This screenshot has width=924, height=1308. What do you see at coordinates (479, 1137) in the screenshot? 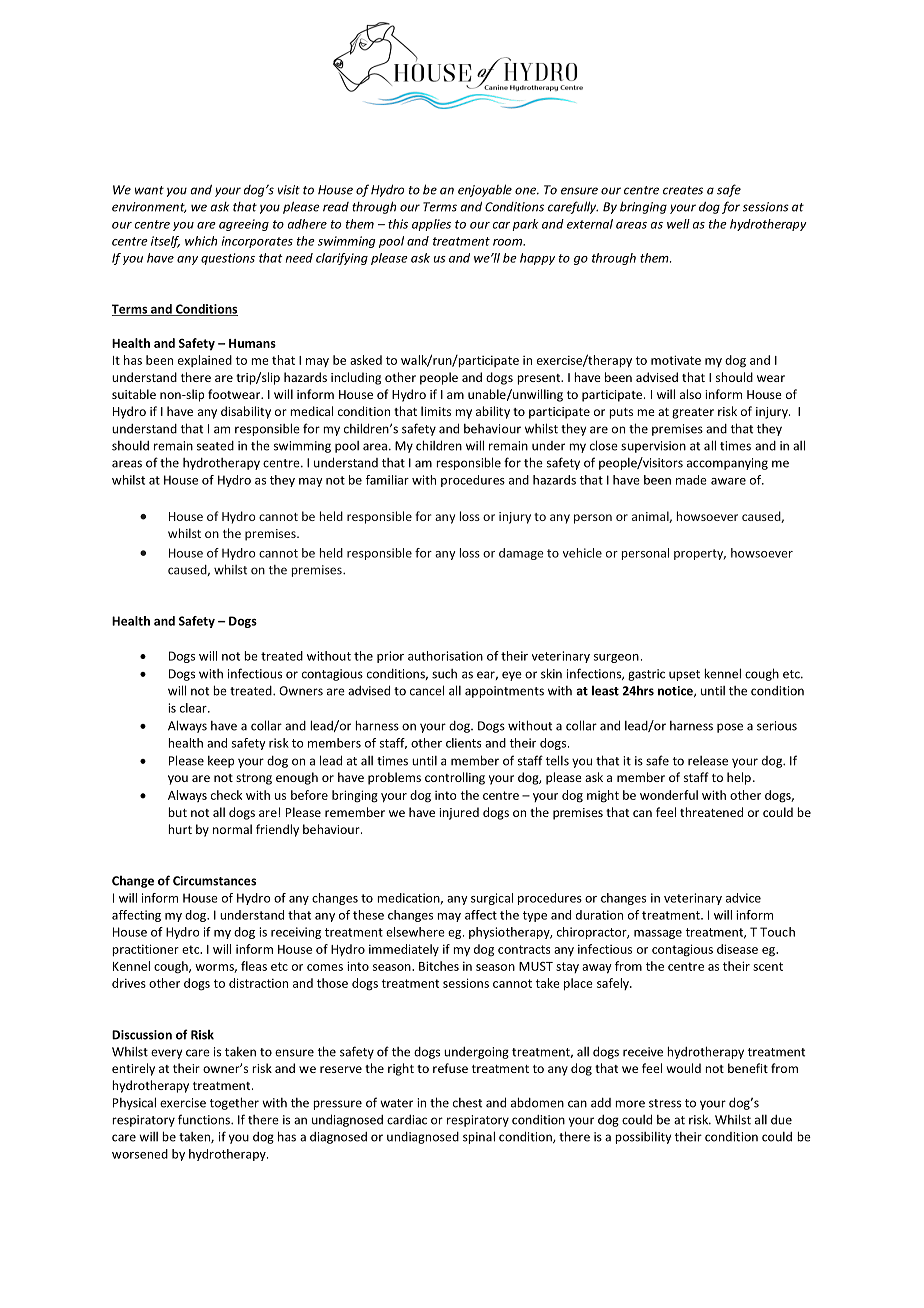
I see `spinal` at bounding box center [479, 1137].
